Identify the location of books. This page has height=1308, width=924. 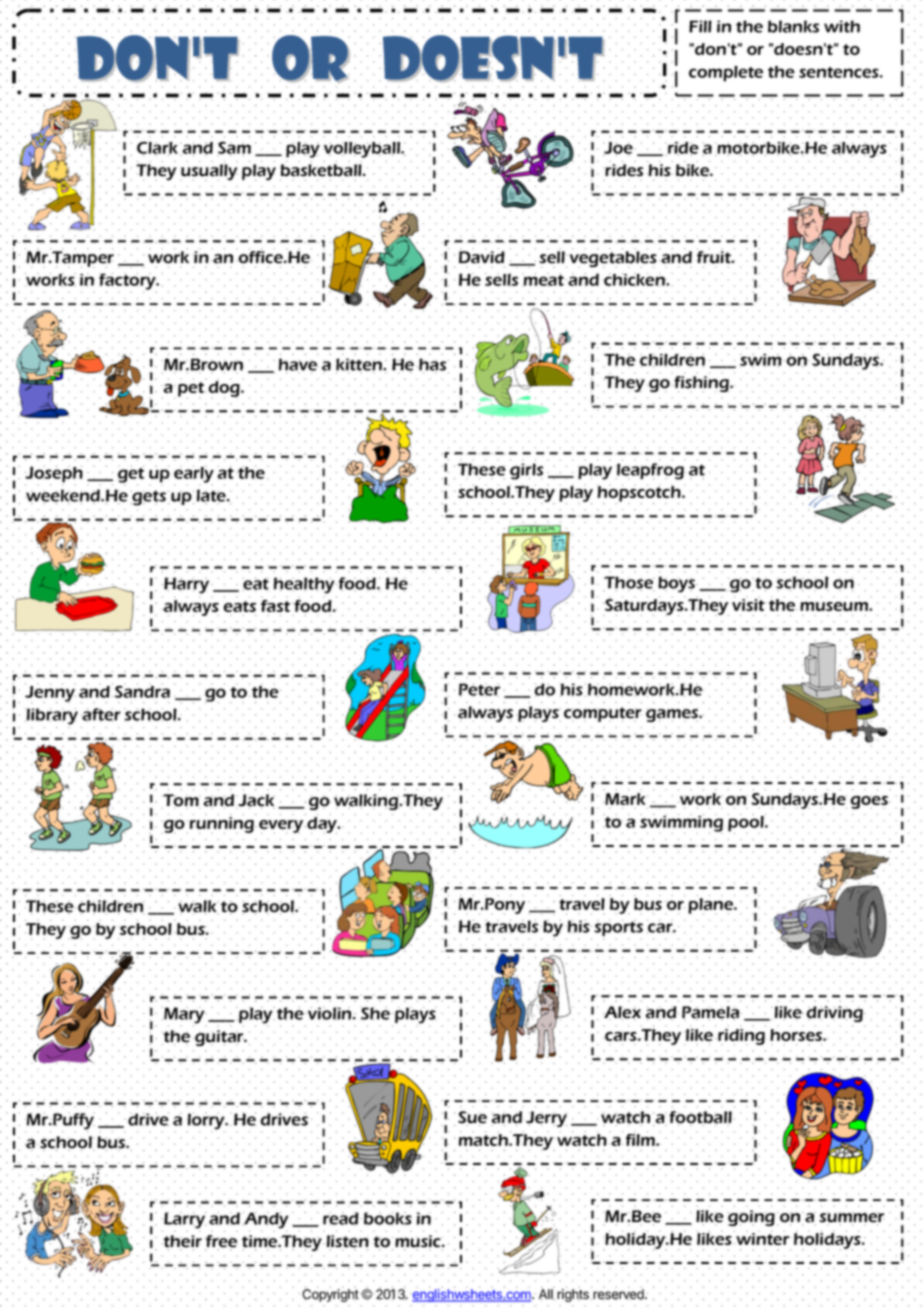
(388, 1219).
